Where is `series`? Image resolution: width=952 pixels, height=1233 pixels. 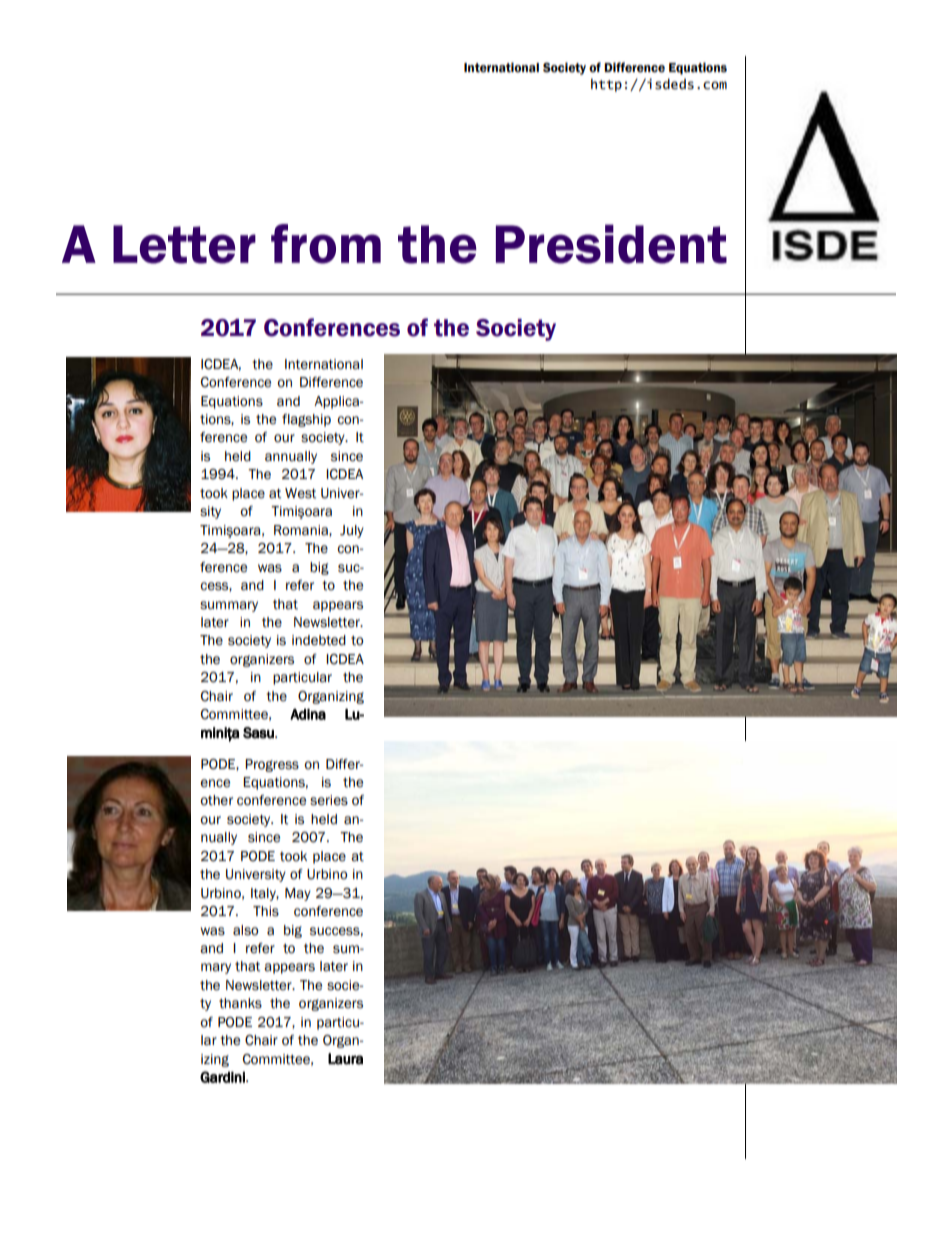 series is located at coordinates (329, 800).
